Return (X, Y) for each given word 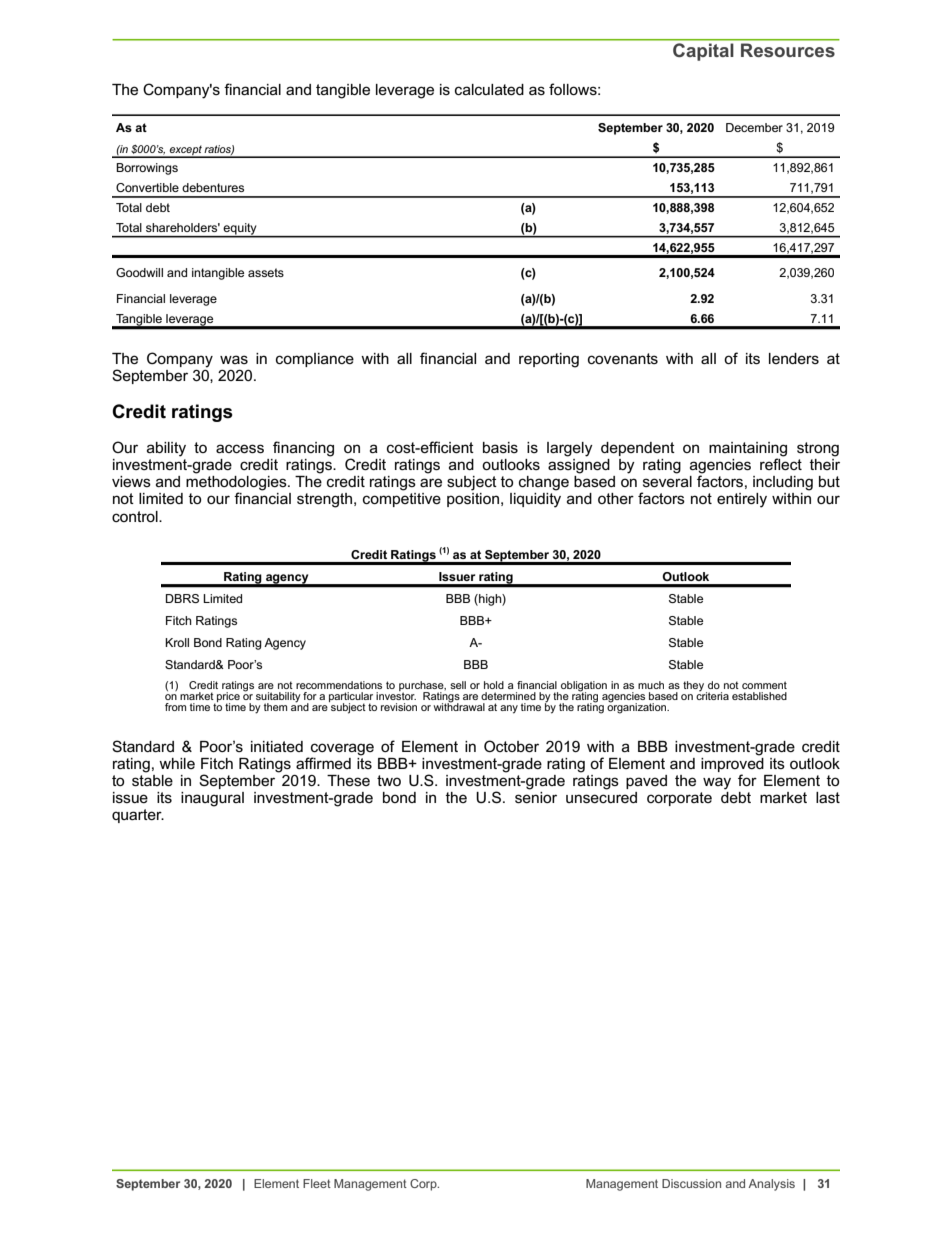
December (754, 127)
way (717, 783)
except (185, 151)
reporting (549, 360)
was (234, 359)
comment (764, 685)
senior (536, 796)
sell (458, 685)
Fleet (317, 1183)
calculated (489, 89)
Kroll (177, 642)
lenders (794, 358)
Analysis (771, 1185)
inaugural (212, 799)
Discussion (691, 1183)
